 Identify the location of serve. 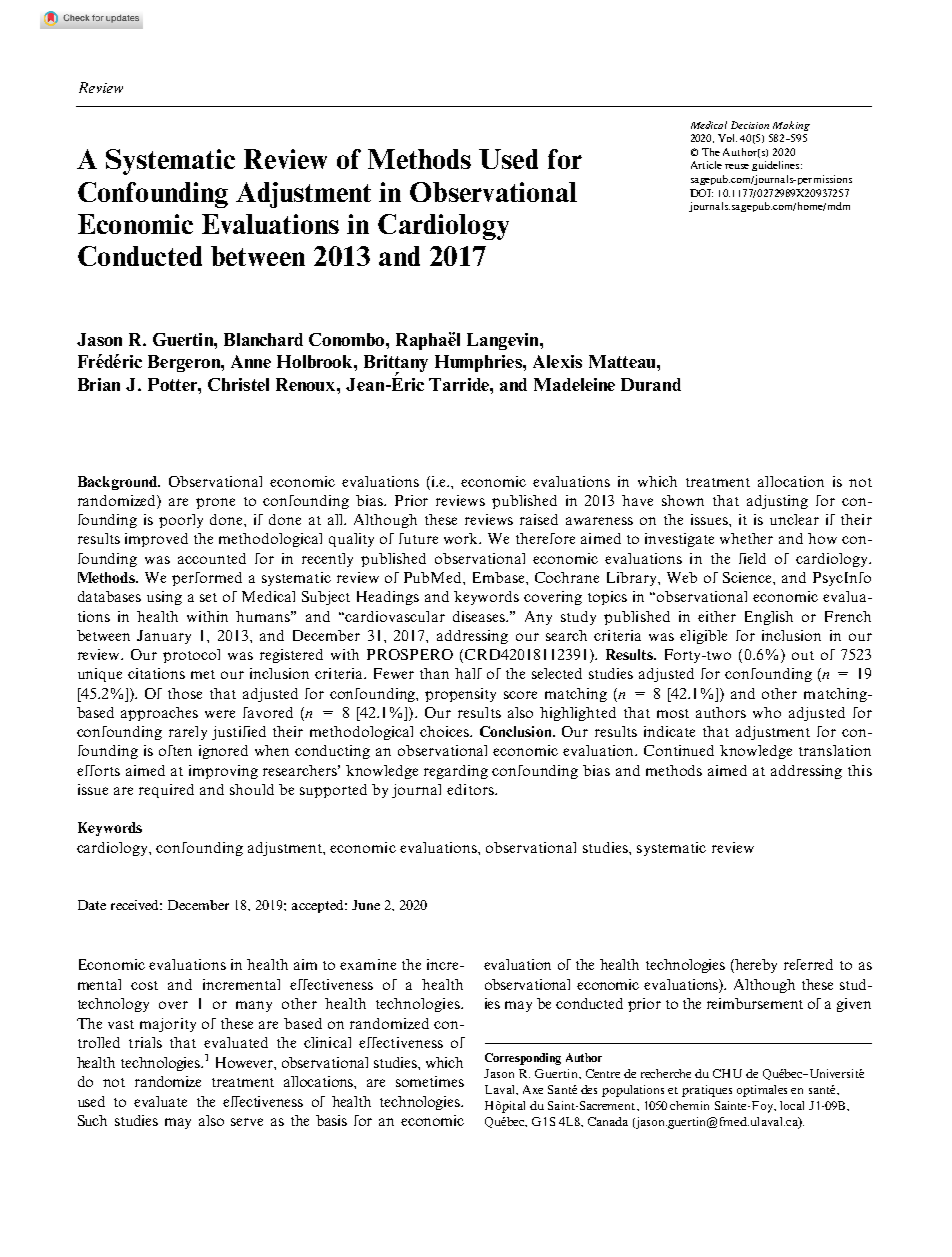
(247, 1122).
